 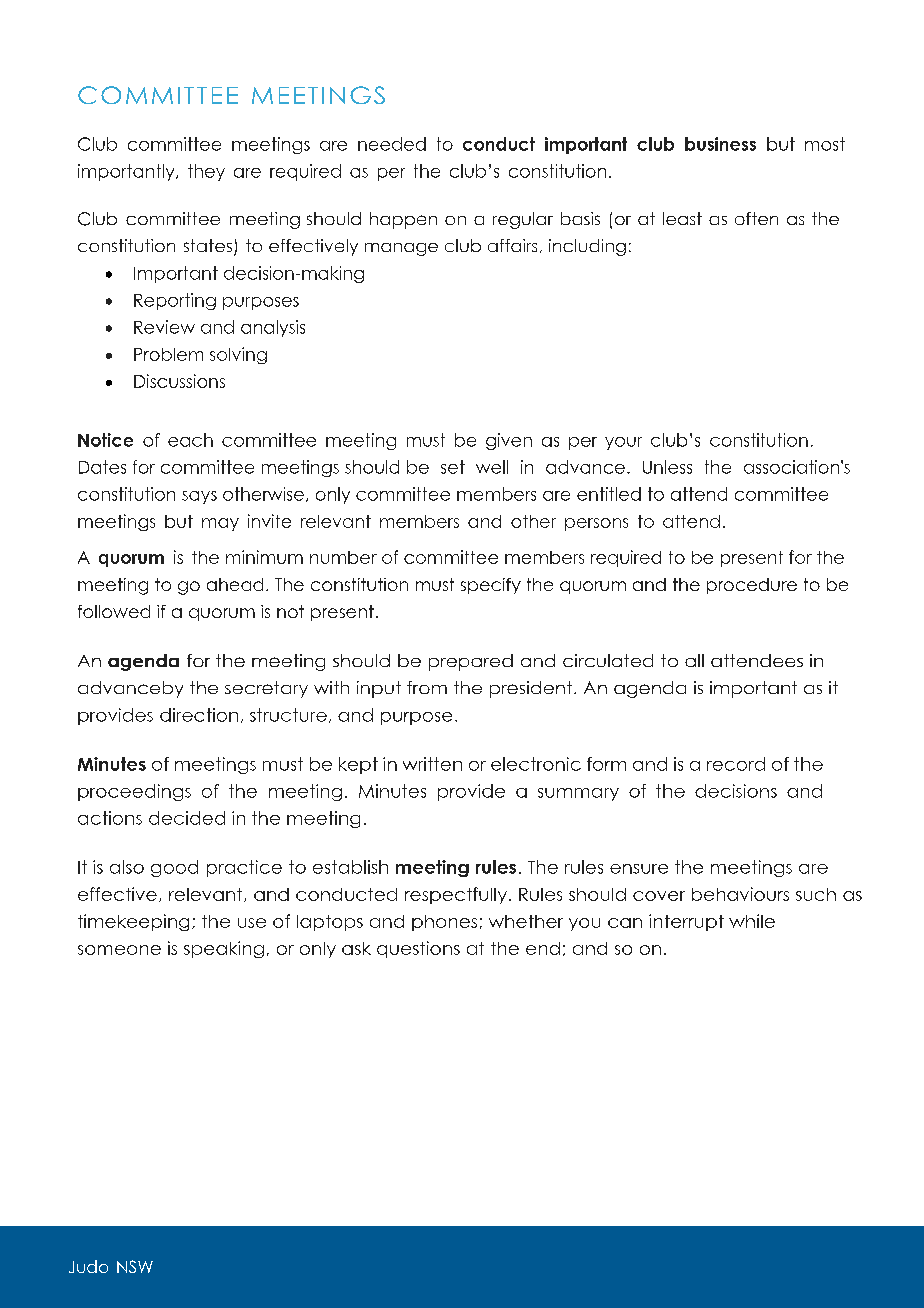 What do you see at coordinates (752, 586) in the page?
I see `procedure` at bounding box center [752, 586].
